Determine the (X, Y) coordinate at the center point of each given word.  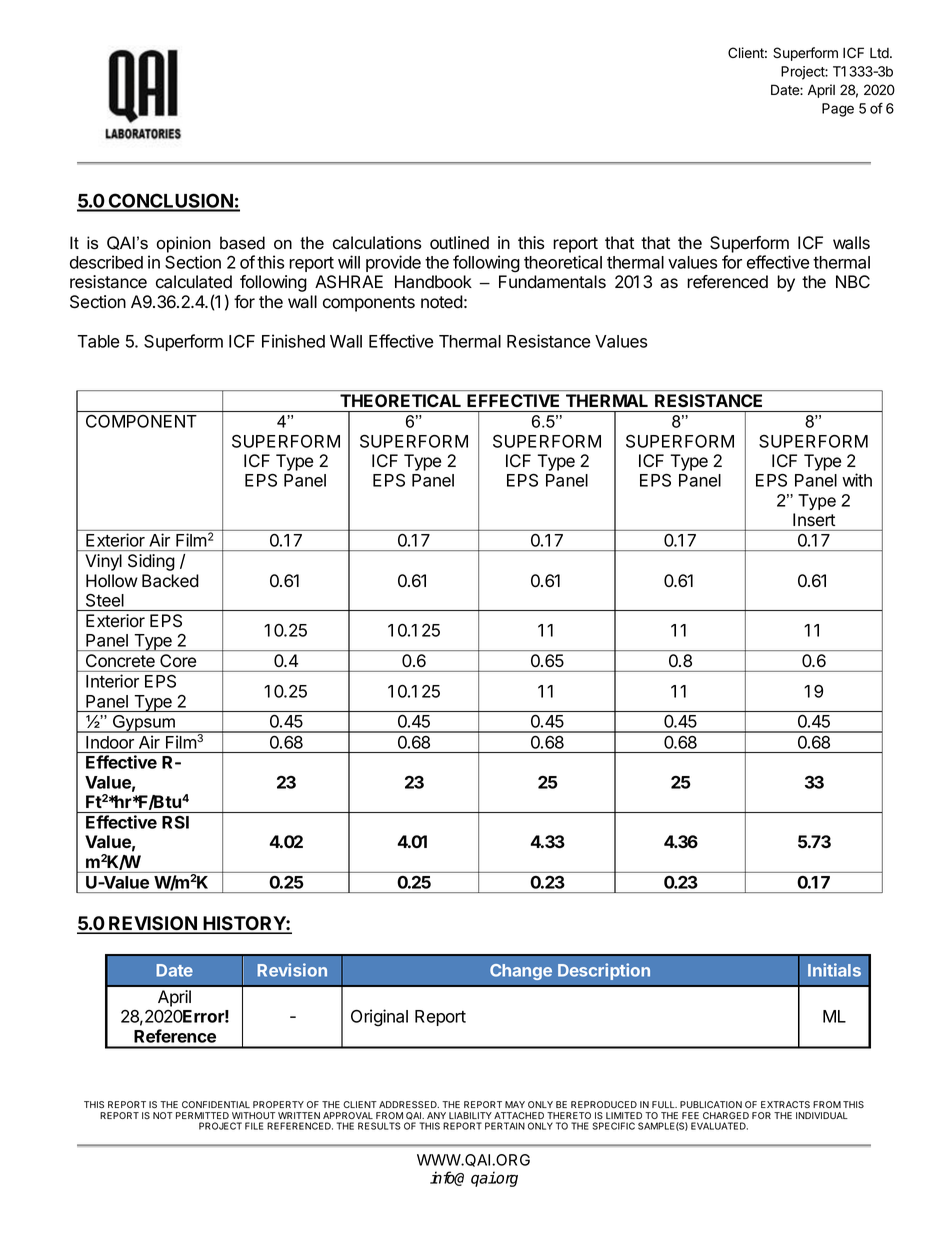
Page (838, 110)
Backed (170, 581)
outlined (459, 243)
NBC (853, 281)
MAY (515, 1104)
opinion (183, 244)
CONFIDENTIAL (216, 1104)
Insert (814, 519)
